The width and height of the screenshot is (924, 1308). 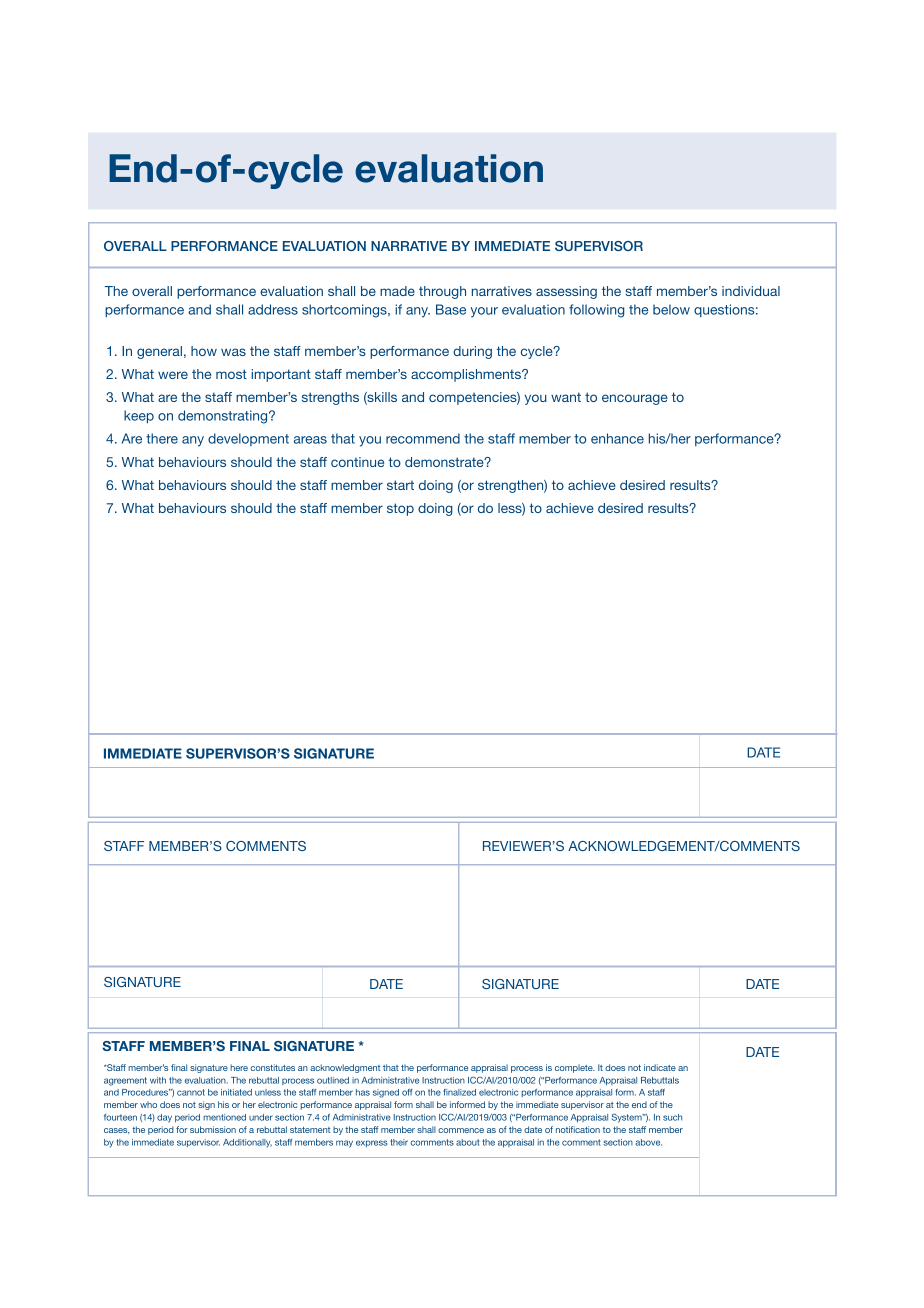 What do you see at coordinates (204, 351) in the screenshot?
I see `how` at bounding box center [204, 351].
